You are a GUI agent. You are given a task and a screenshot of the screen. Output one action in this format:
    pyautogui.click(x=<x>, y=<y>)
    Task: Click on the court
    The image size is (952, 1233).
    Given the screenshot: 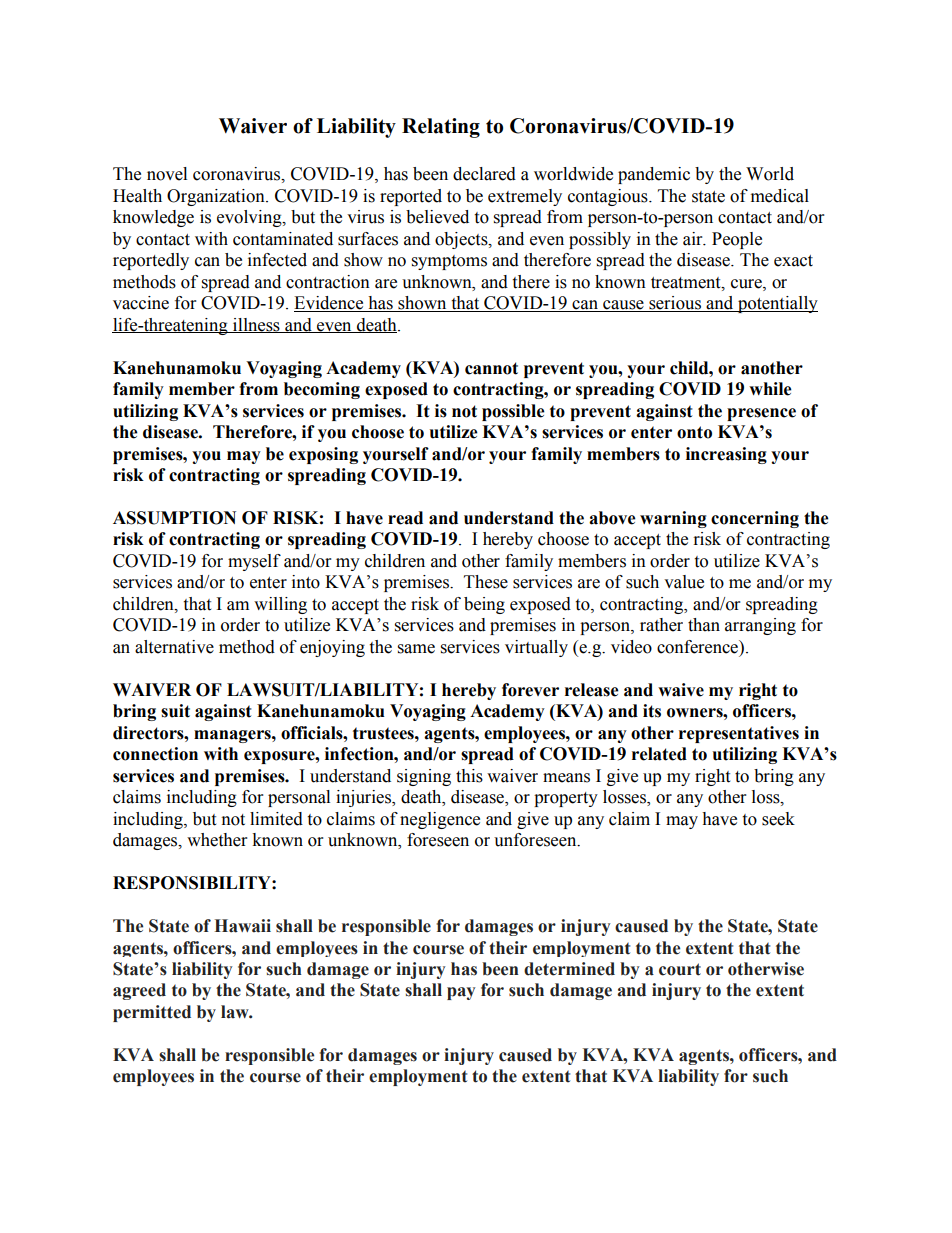 What is the action you would take?
    pyautogui.click(x=680, y=969)
